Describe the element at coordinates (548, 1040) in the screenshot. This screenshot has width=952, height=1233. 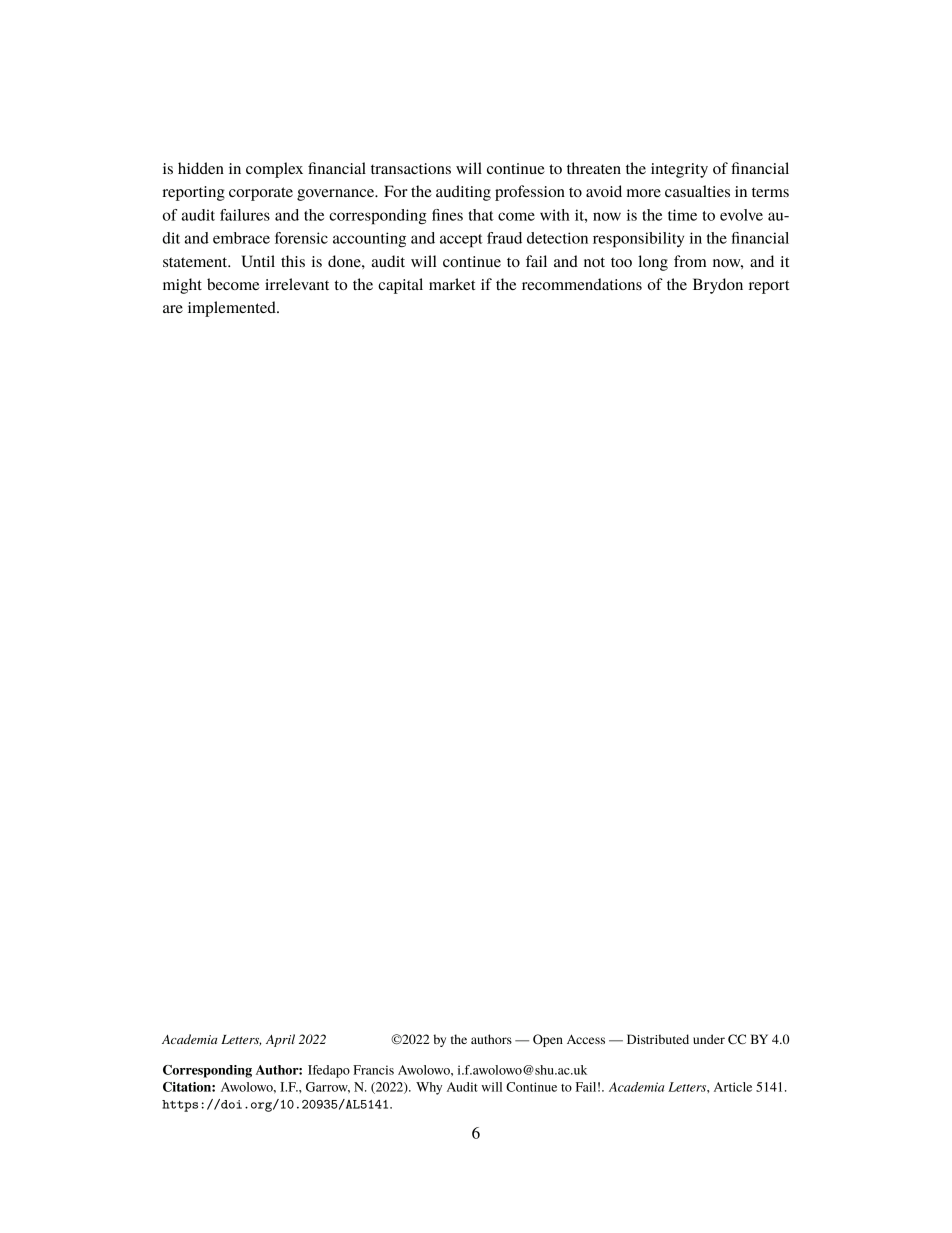
I see `Open` at that location.
